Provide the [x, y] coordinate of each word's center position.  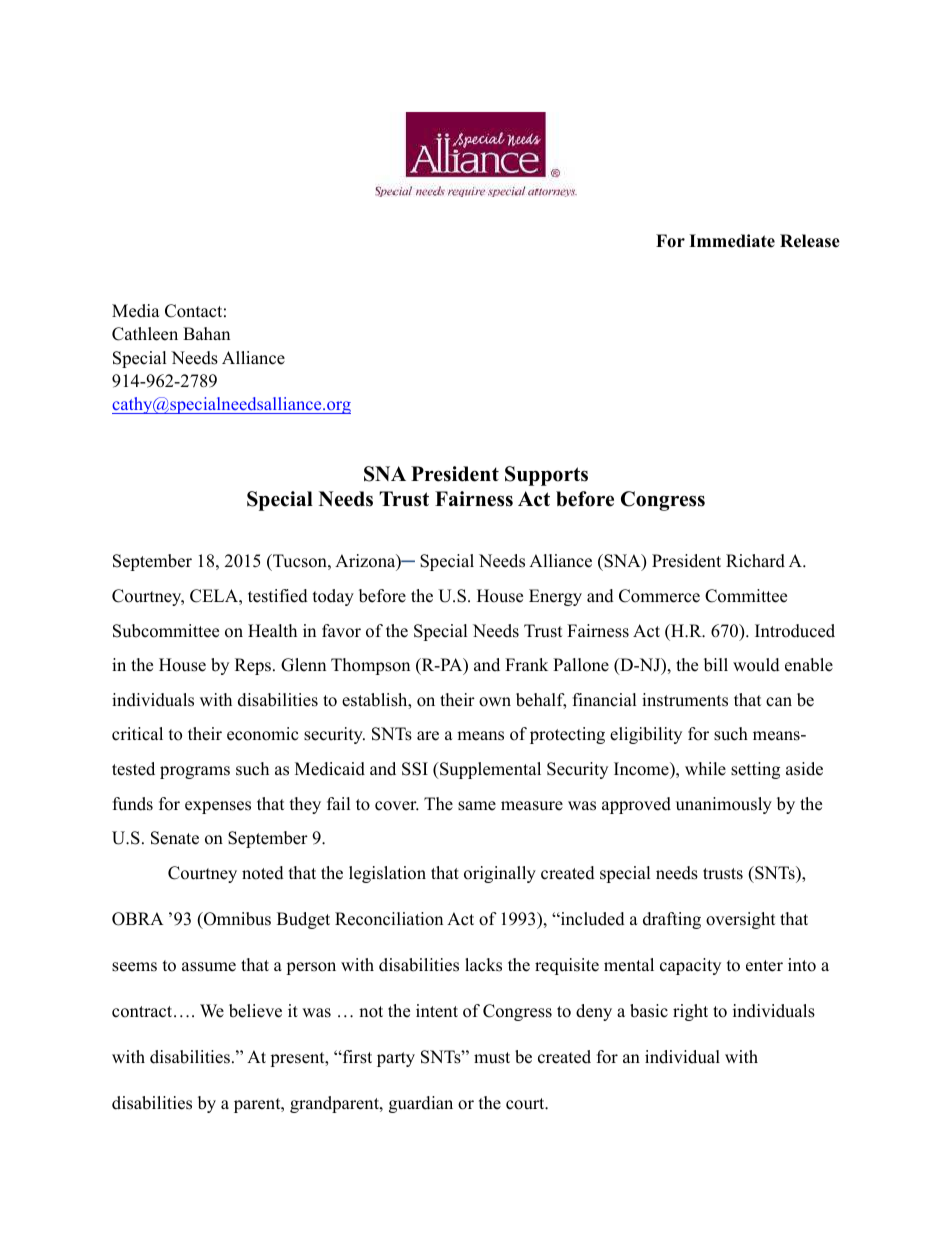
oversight [741, 920]
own [495, 702]
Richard [755, 561]
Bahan [206, 333]
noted [263, 873]
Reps [253, 666]
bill [716, 665]
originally [500, 874]
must [492, 1058]
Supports [546, 476]
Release [810, 241]
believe [255, 1011]
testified [278, 596]
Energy [555, 597]
